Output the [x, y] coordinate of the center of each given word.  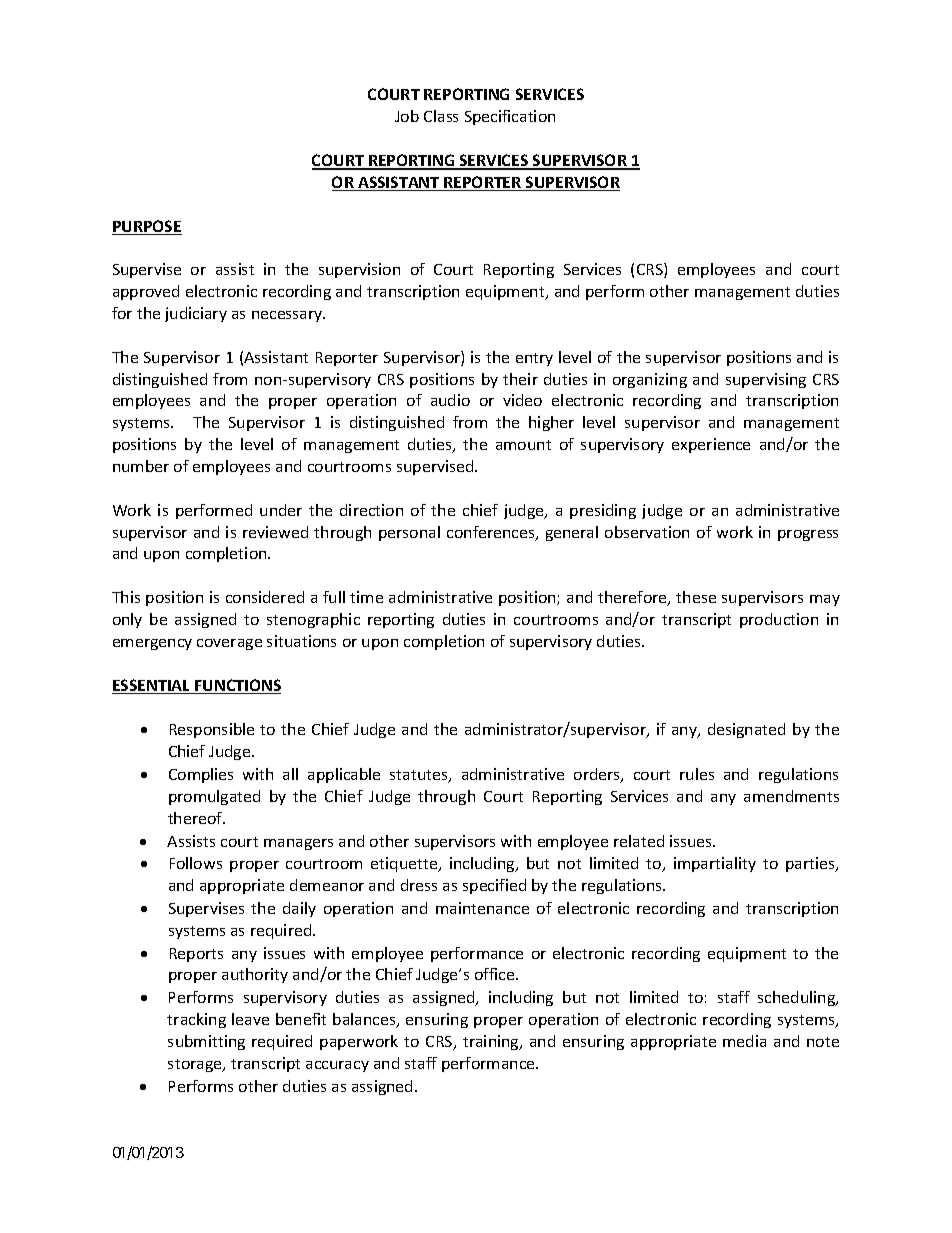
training [492, 1042]
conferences [492, 533]
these [696, 597]
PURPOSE [147, 227]
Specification [510, 117]
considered [265, 597]
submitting [206, 1042]
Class [441, 116]
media [744, 1041]
